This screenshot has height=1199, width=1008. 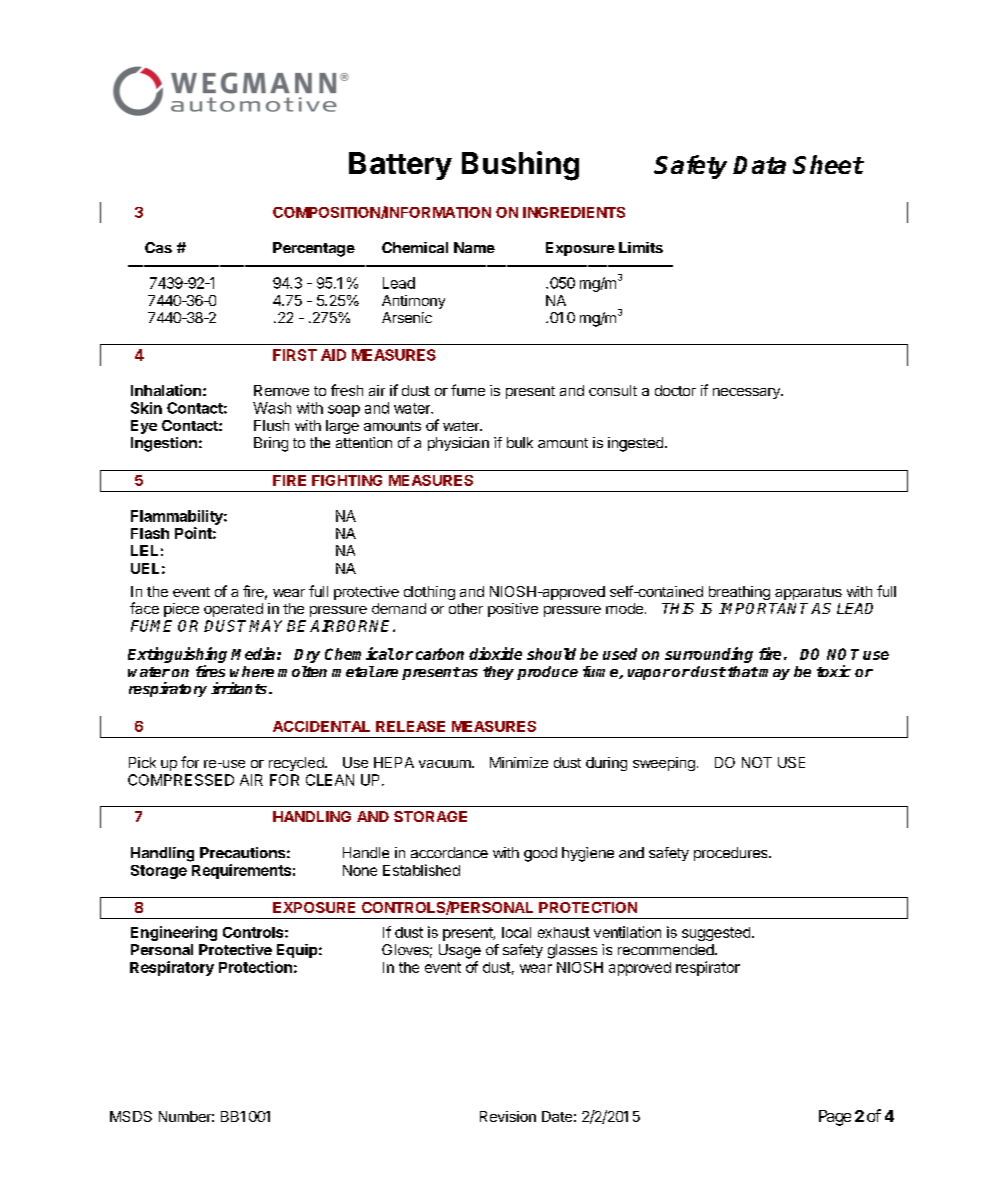 I want to click on Data, so click(x=759, y=165).
